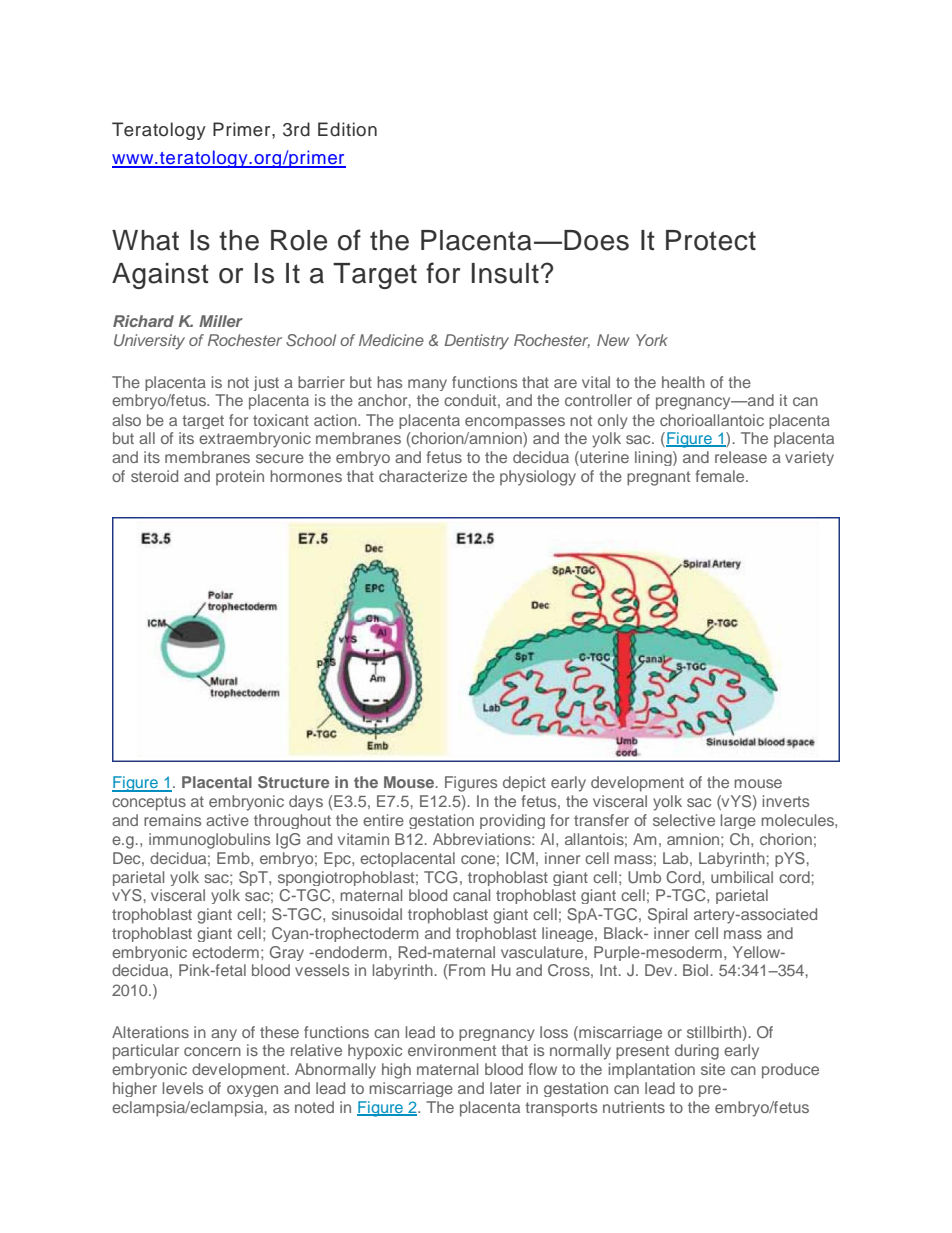  Describe the element at coordinates (711, 240) in the document. I see `Protect` at that location.
